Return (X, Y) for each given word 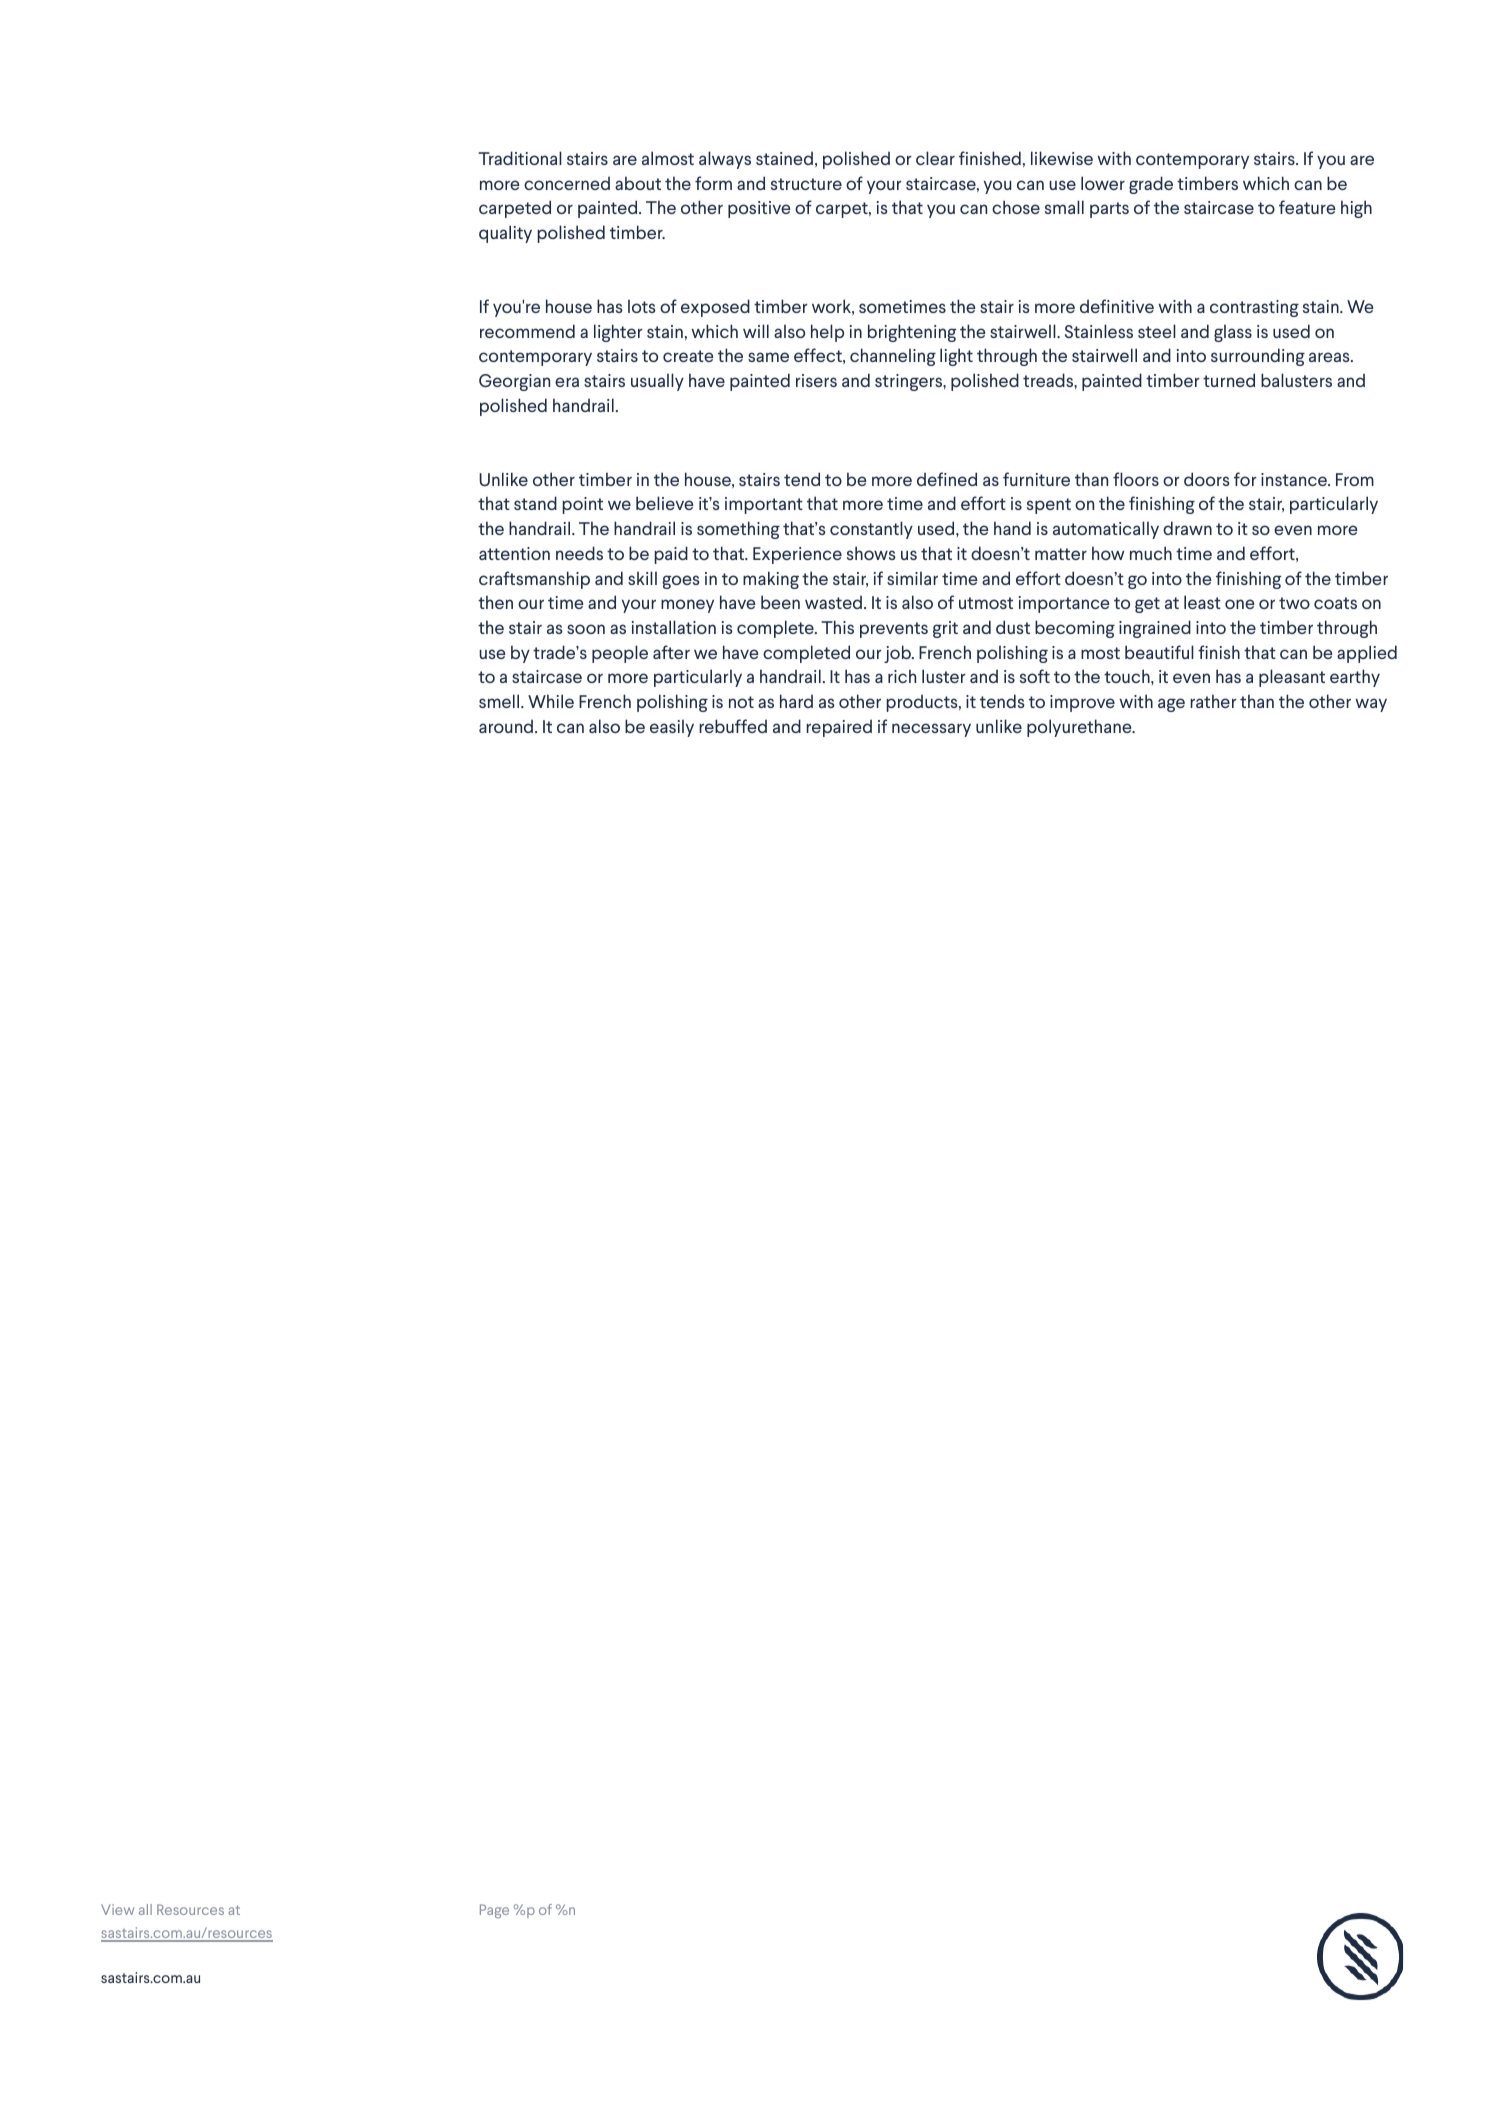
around (506, 726)
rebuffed (733, 726)
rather (1213, 701)
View (117, 1909)
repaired (839, 728)
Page (494, 1911)
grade (1151, 185)
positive (759, 209)
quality (505, 234)
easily (672, 728)
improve (1082, 703)
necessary (931, 730)
